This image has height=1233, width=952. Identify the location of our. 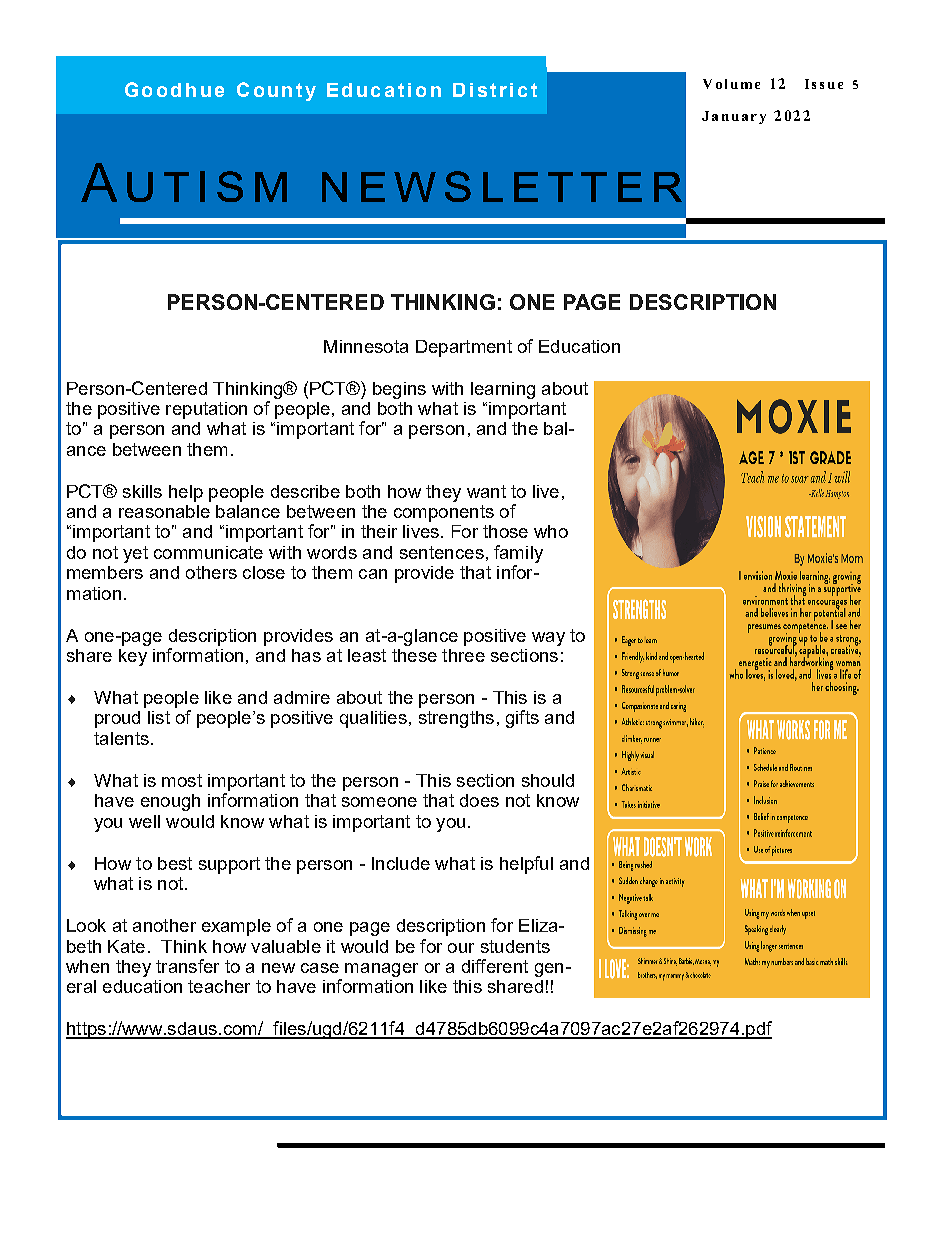
(461, 948).
